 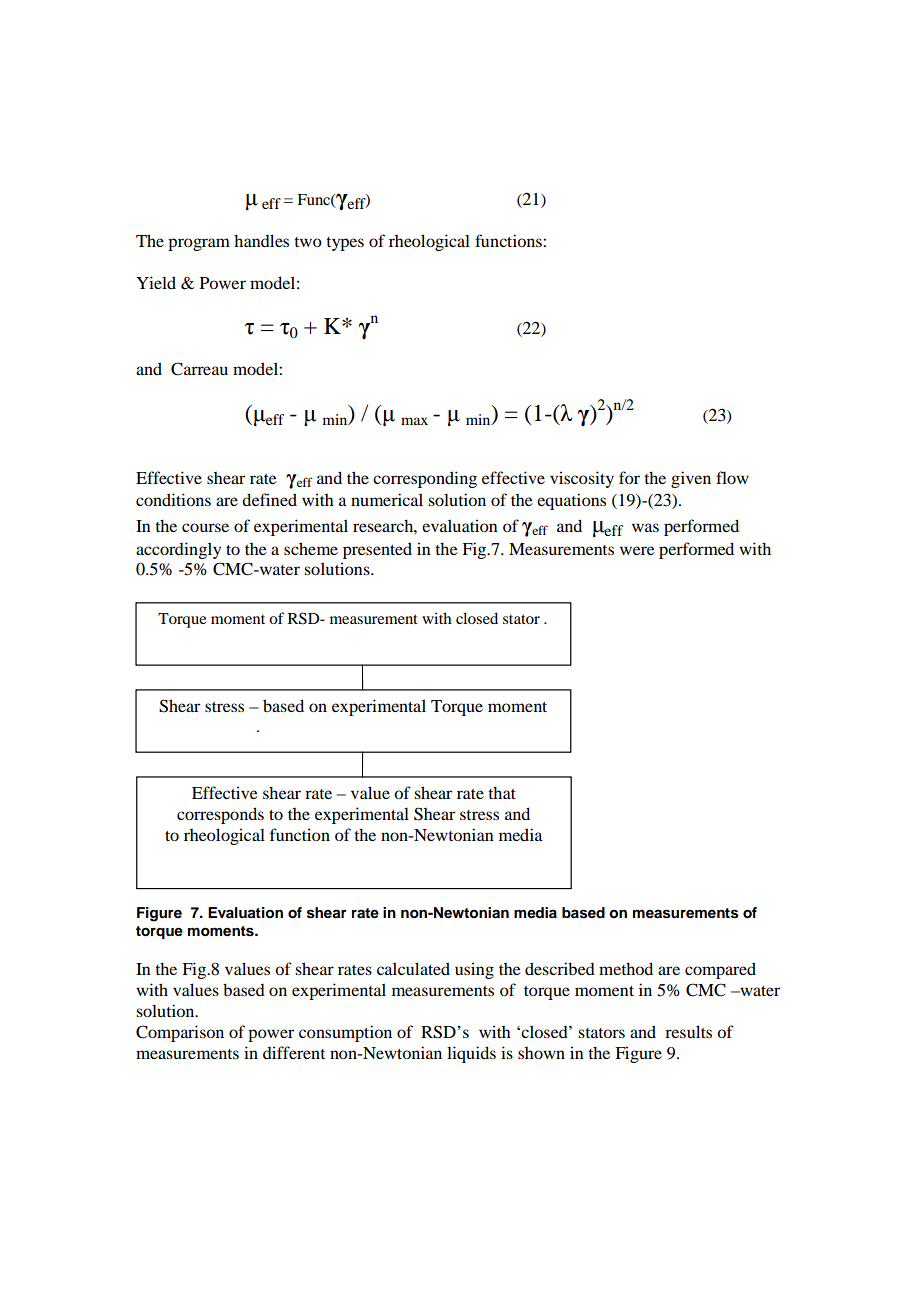 I want to click on types, so click(x=345, y=244).
